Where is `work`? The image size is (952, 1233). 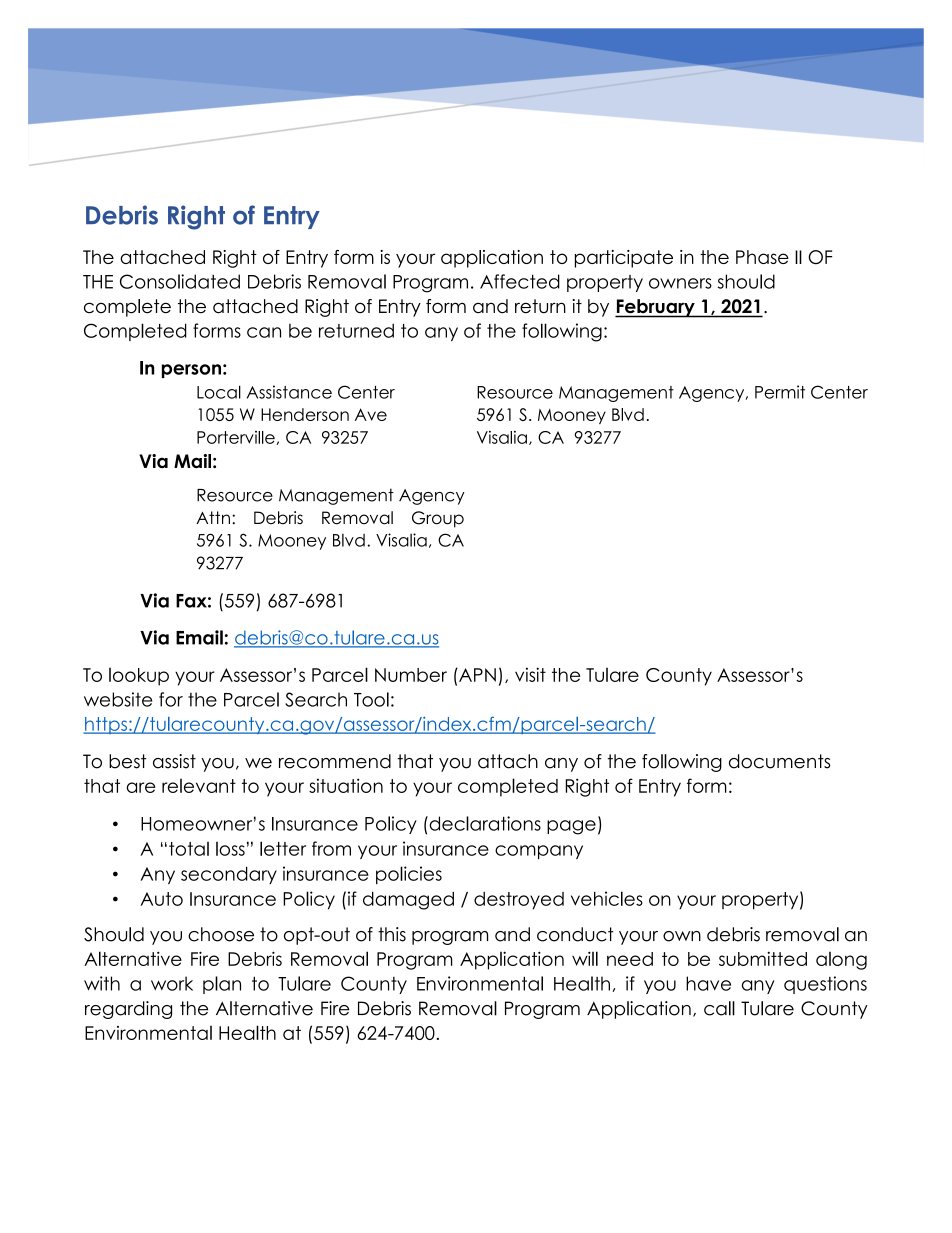
work is located at coordinates (172, 983).
